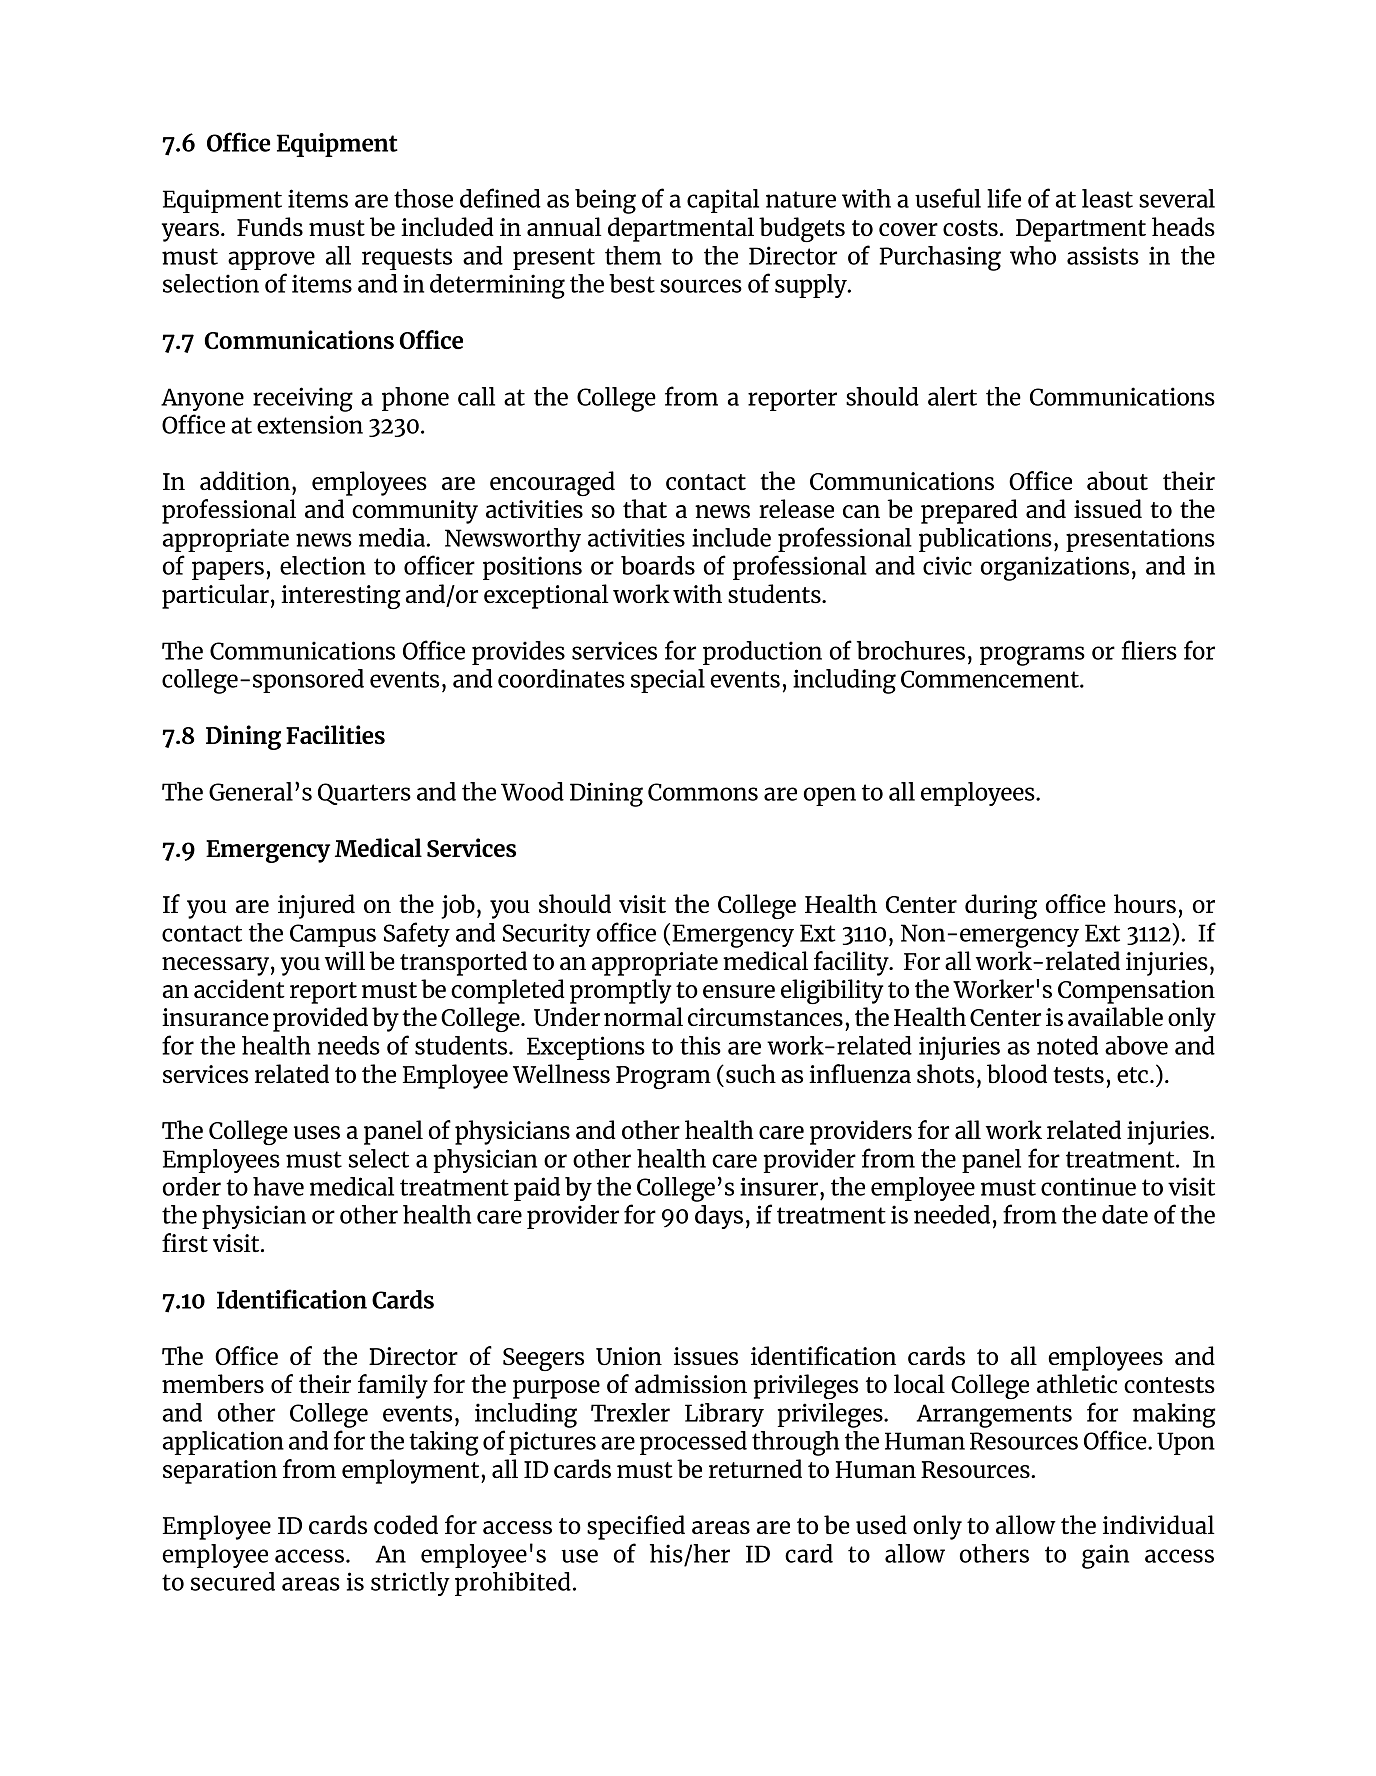 The width and height of the screenshot is (1376, 1776). I want to click on organizations, so click(1055, 568).
